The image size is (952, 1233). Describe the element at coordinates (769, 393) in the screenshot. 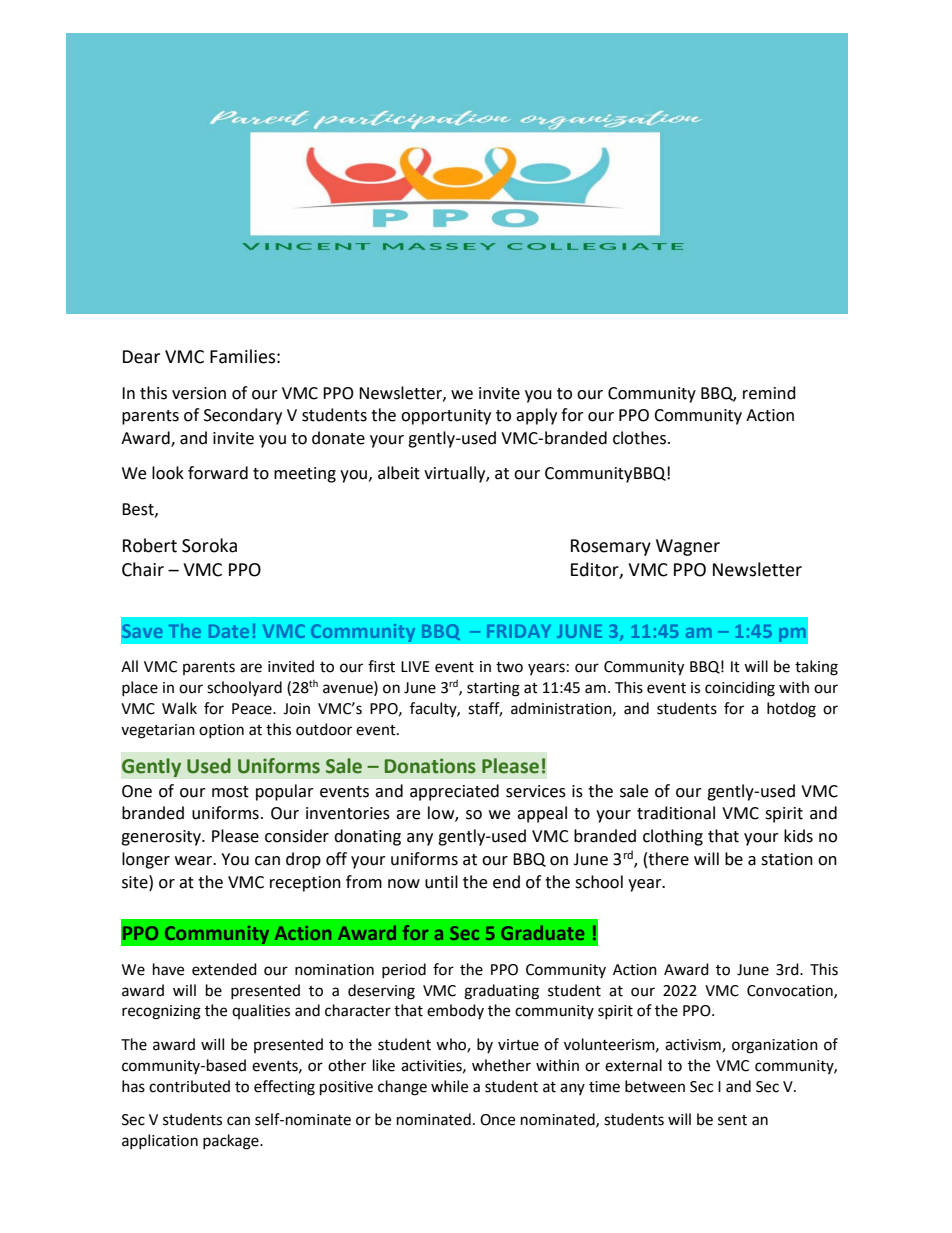

I see `remind` at that location.
